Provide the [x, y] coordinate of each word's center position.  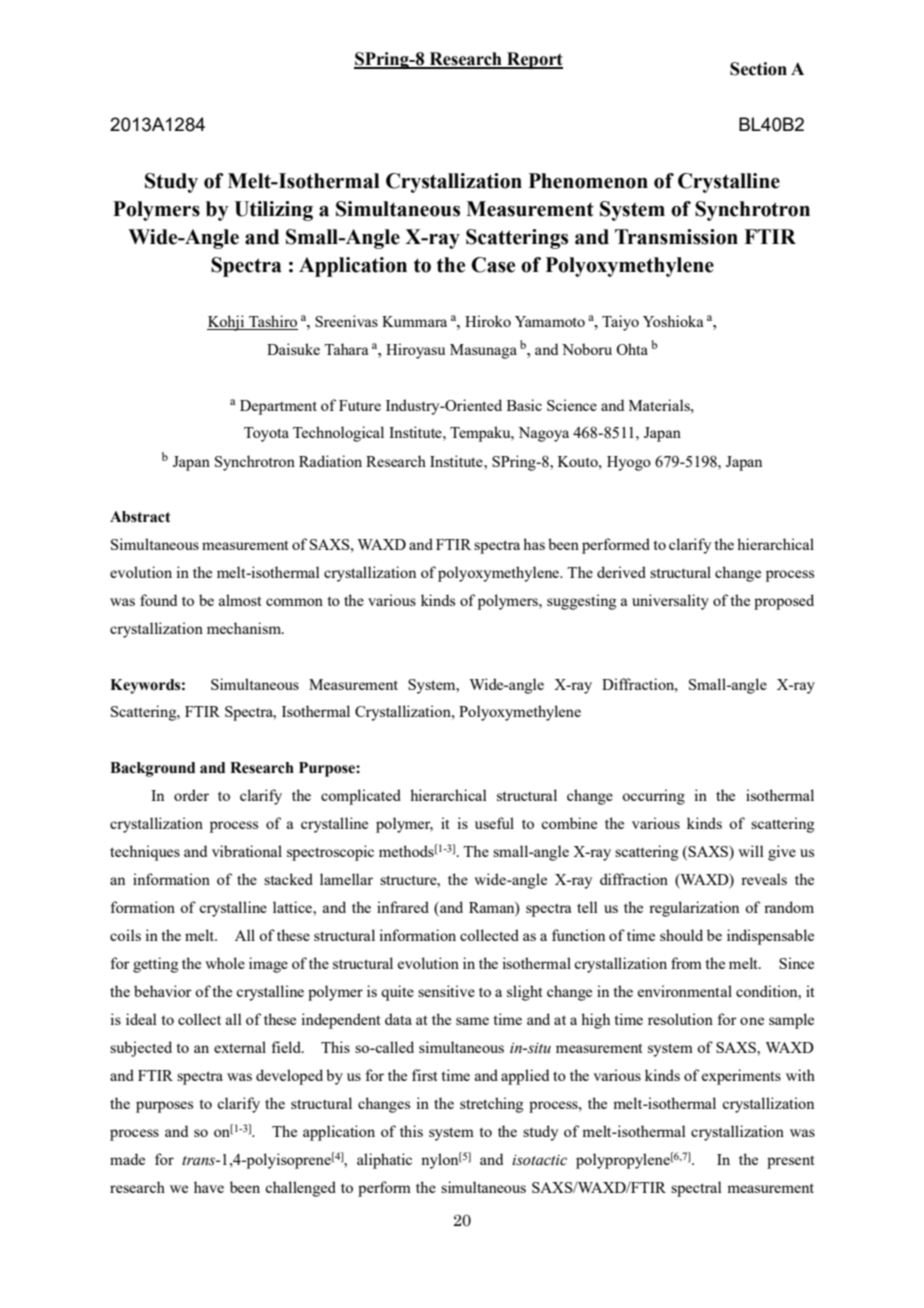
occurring [653, 797]
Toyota [266, 434]
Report [534, 60]
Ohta [632, 349]
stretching [491, 1105]
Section [758, 69]
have [209, 1187]
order [191, 795]
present [790, 1162]
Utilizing [273, 211]
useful [494, 823]
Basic [524, 405]
